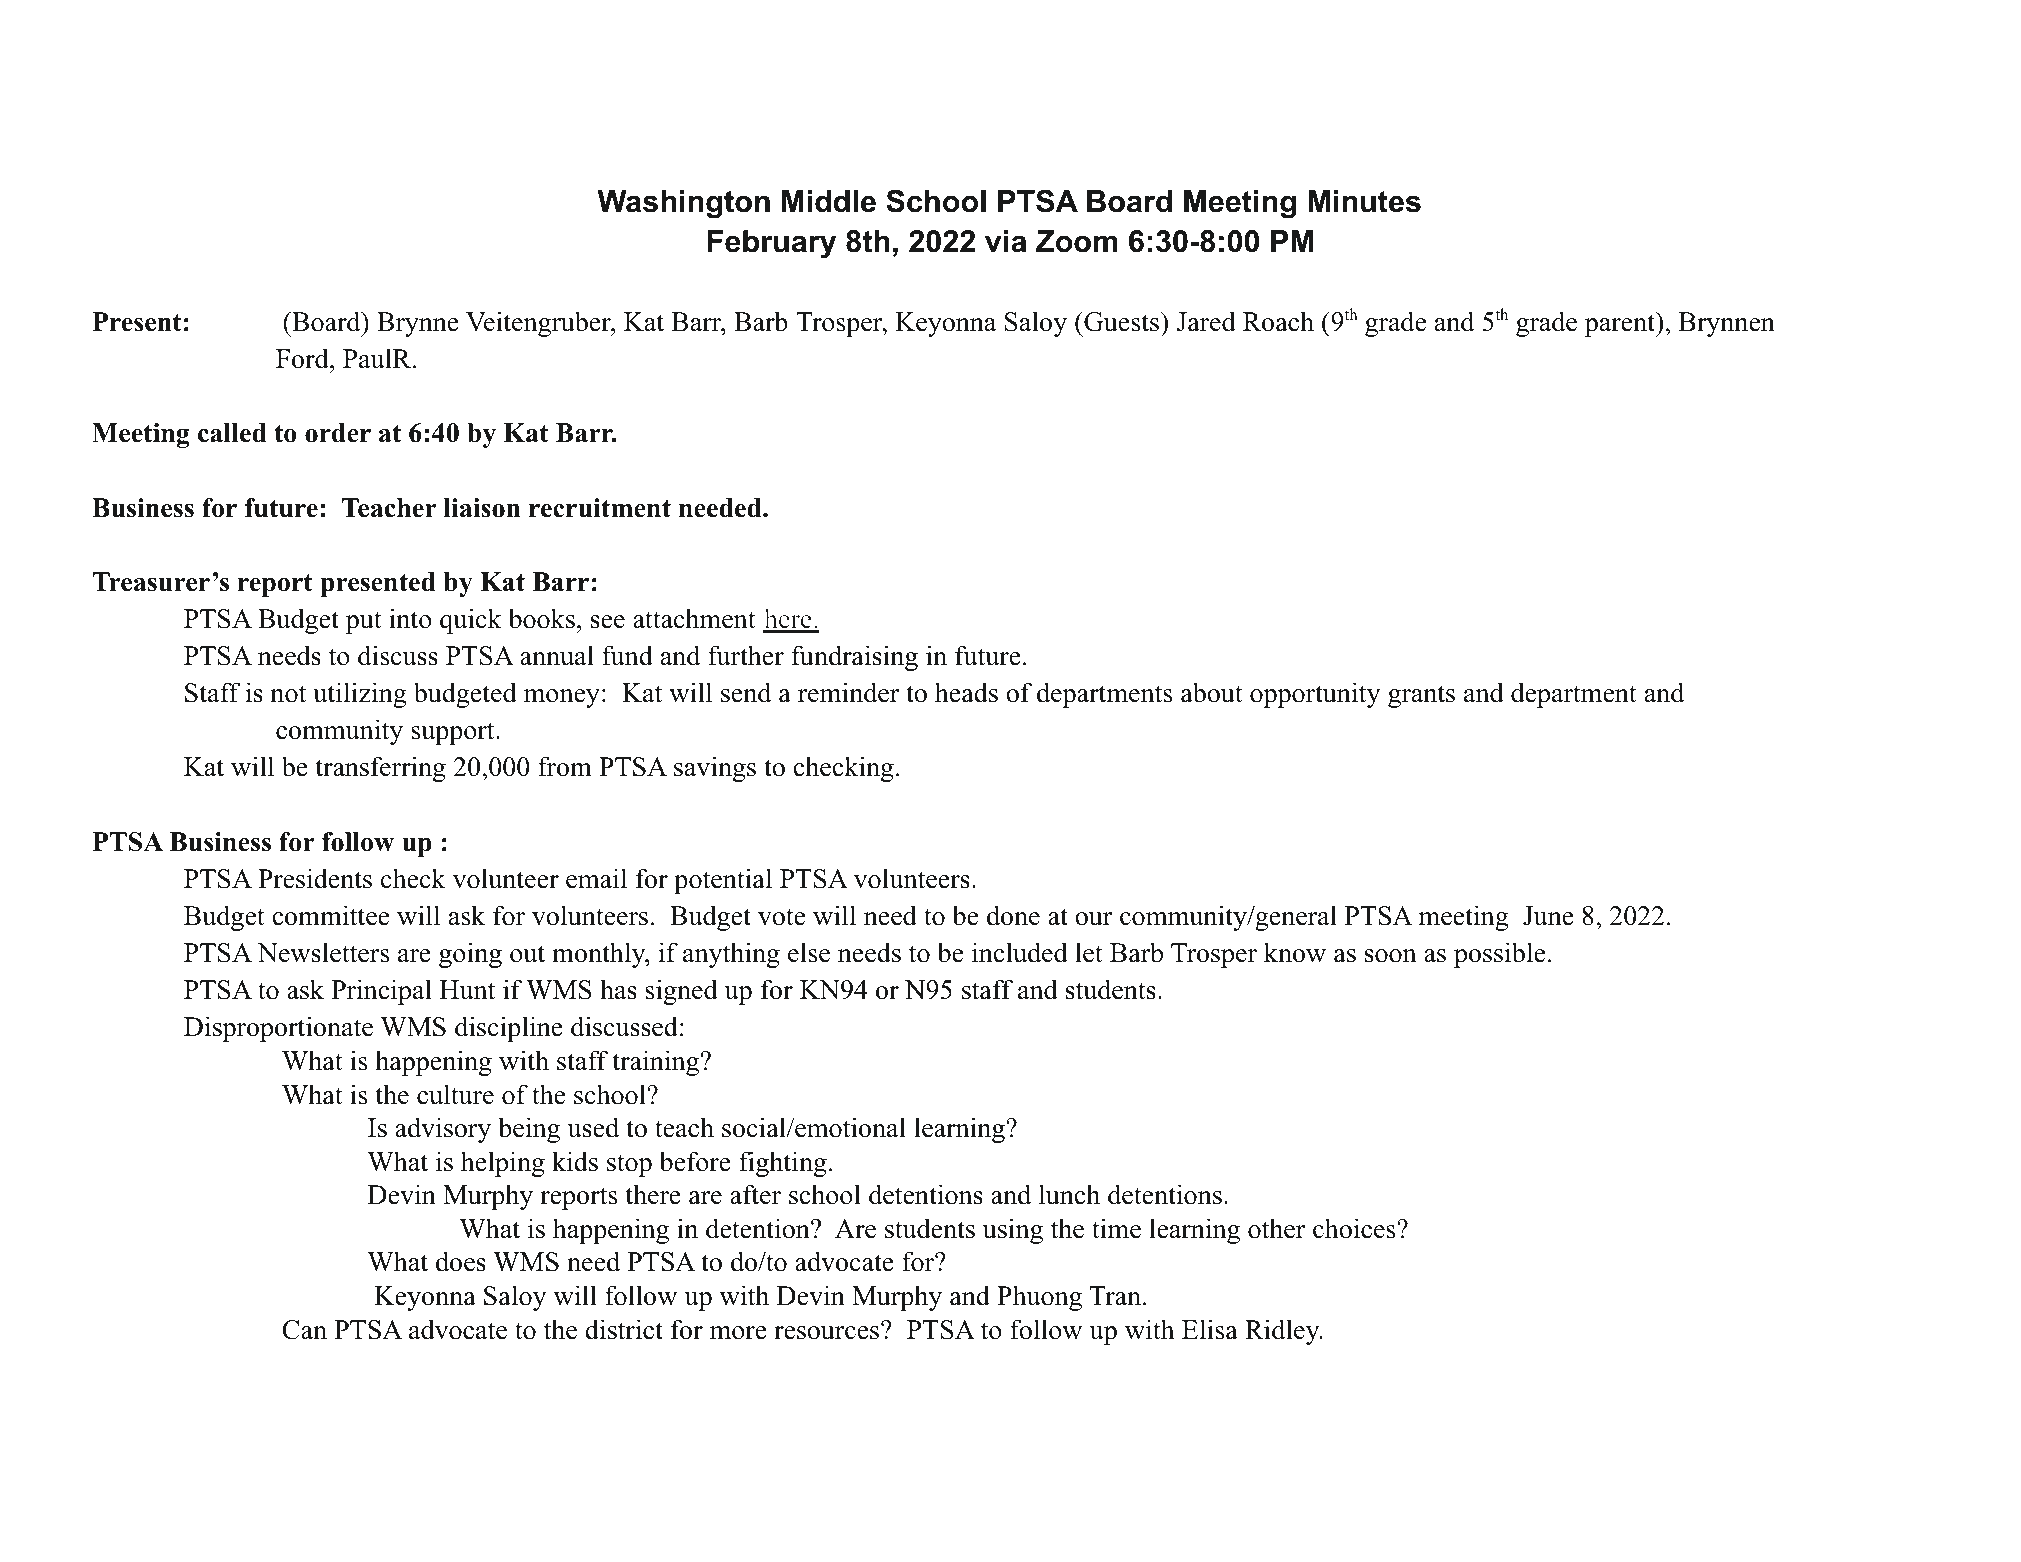 Image resolution: width=2021 pixels, height=1562 pixels. What do you see at coordinates (683, 204) in the screenshot?
I see `Washington` at bounding box center [683, 204].
